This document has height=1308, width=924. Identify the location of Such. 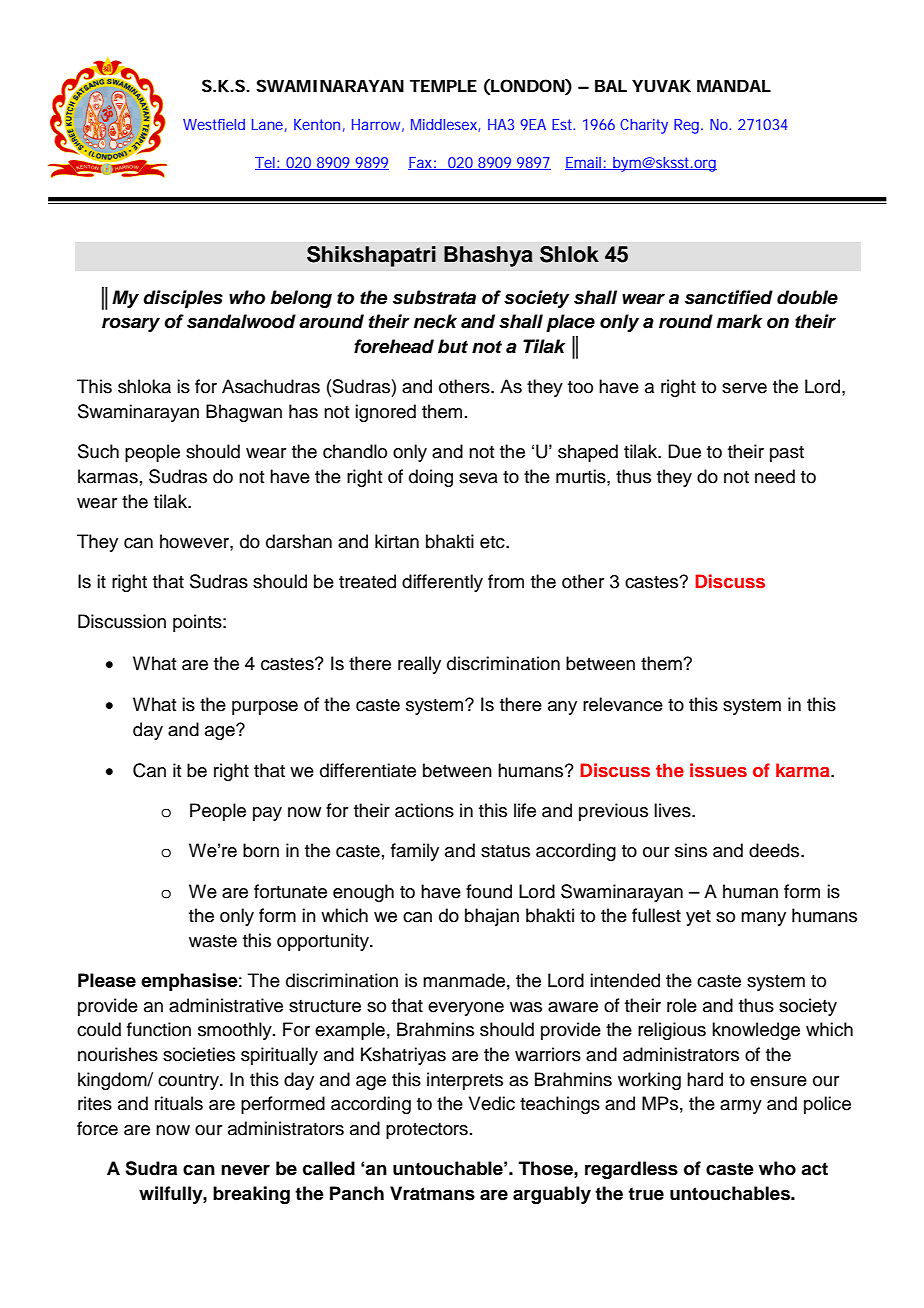
(98, 451).
